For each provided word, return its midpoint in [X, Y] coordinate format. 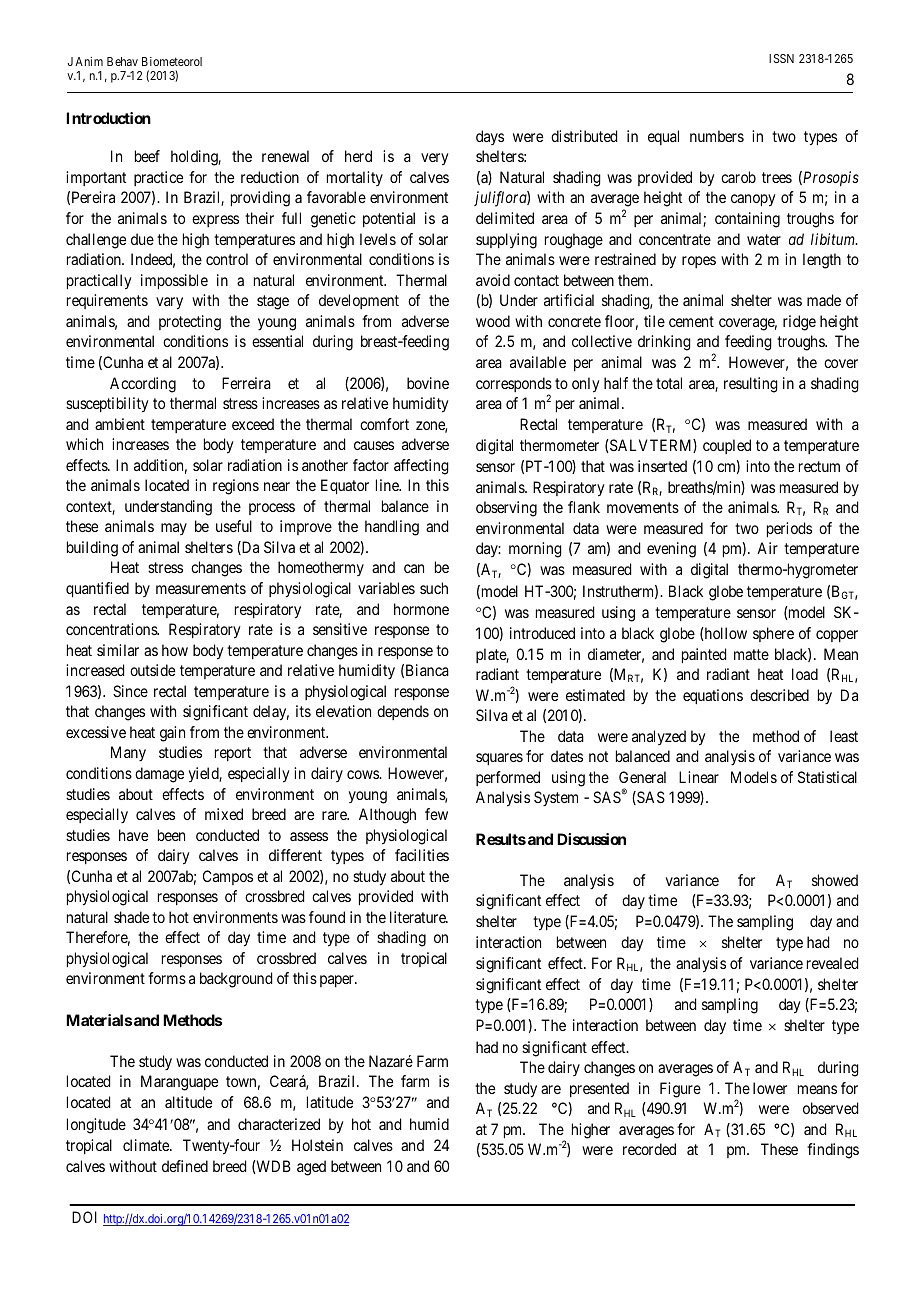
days [490, 137]
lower [770, 1088]
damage [159, 775]
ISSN [781, 58]
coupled [727, 446]
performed [508, 778]
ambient [120, 424]
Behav [122, 61]
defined [185, 1166]
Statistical [827, 777]
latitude [330, 1102]
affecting [421, 467]
